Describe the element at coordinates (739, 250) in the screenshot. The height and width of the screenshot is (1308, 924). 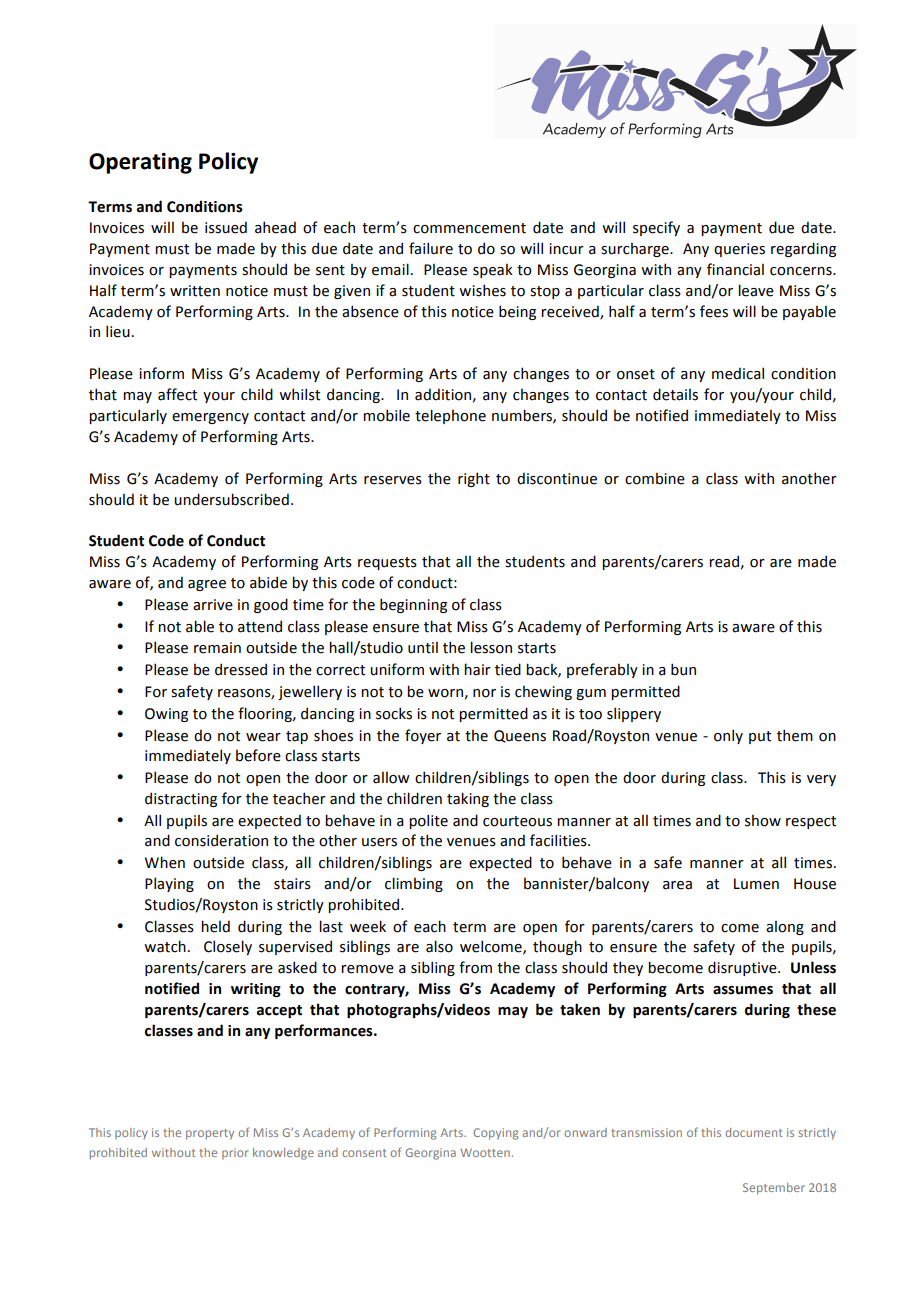
I see `queries` at that location.
